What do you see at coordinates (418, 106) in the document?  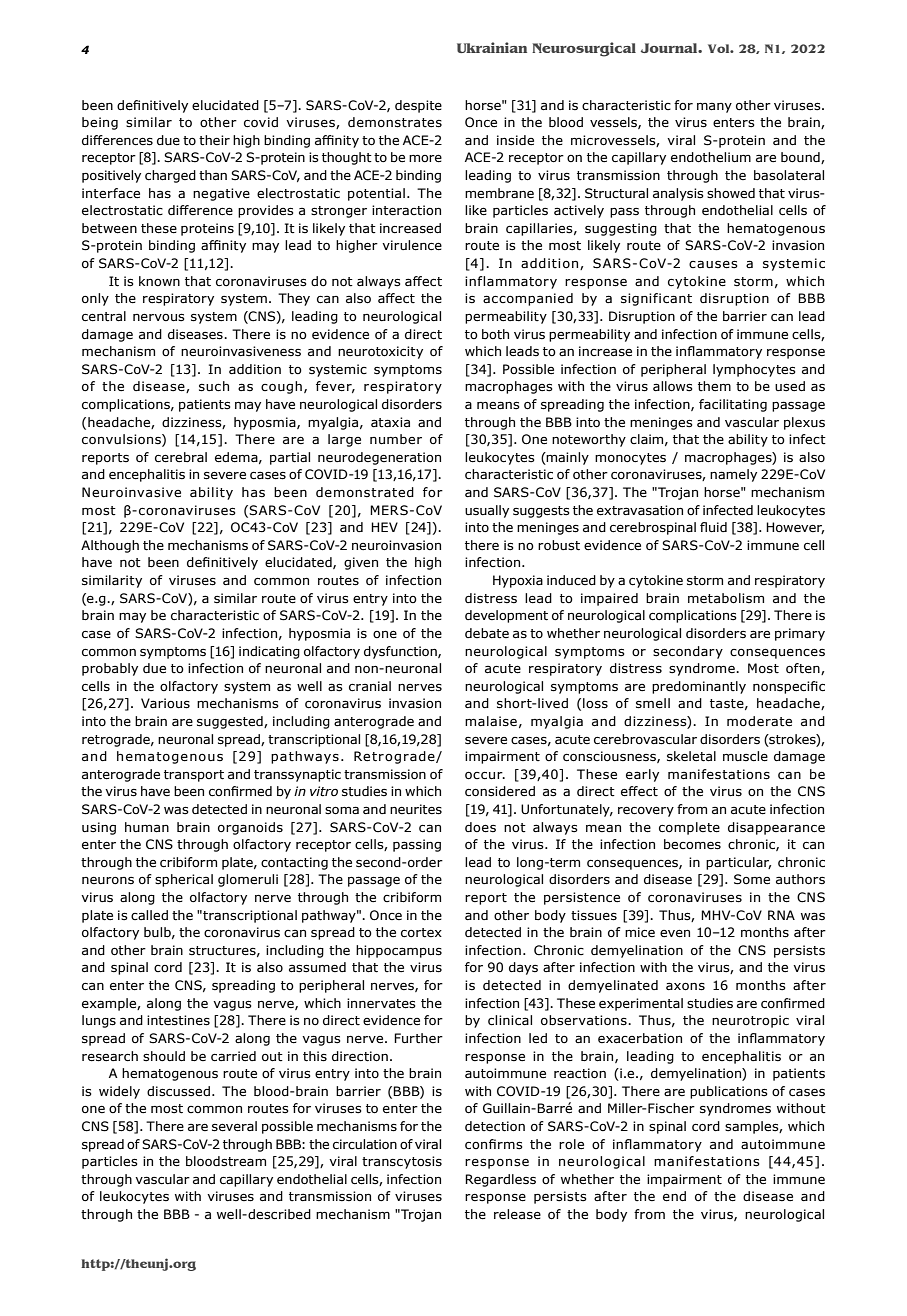 I see `despite` at bounding box center [418, 106].
